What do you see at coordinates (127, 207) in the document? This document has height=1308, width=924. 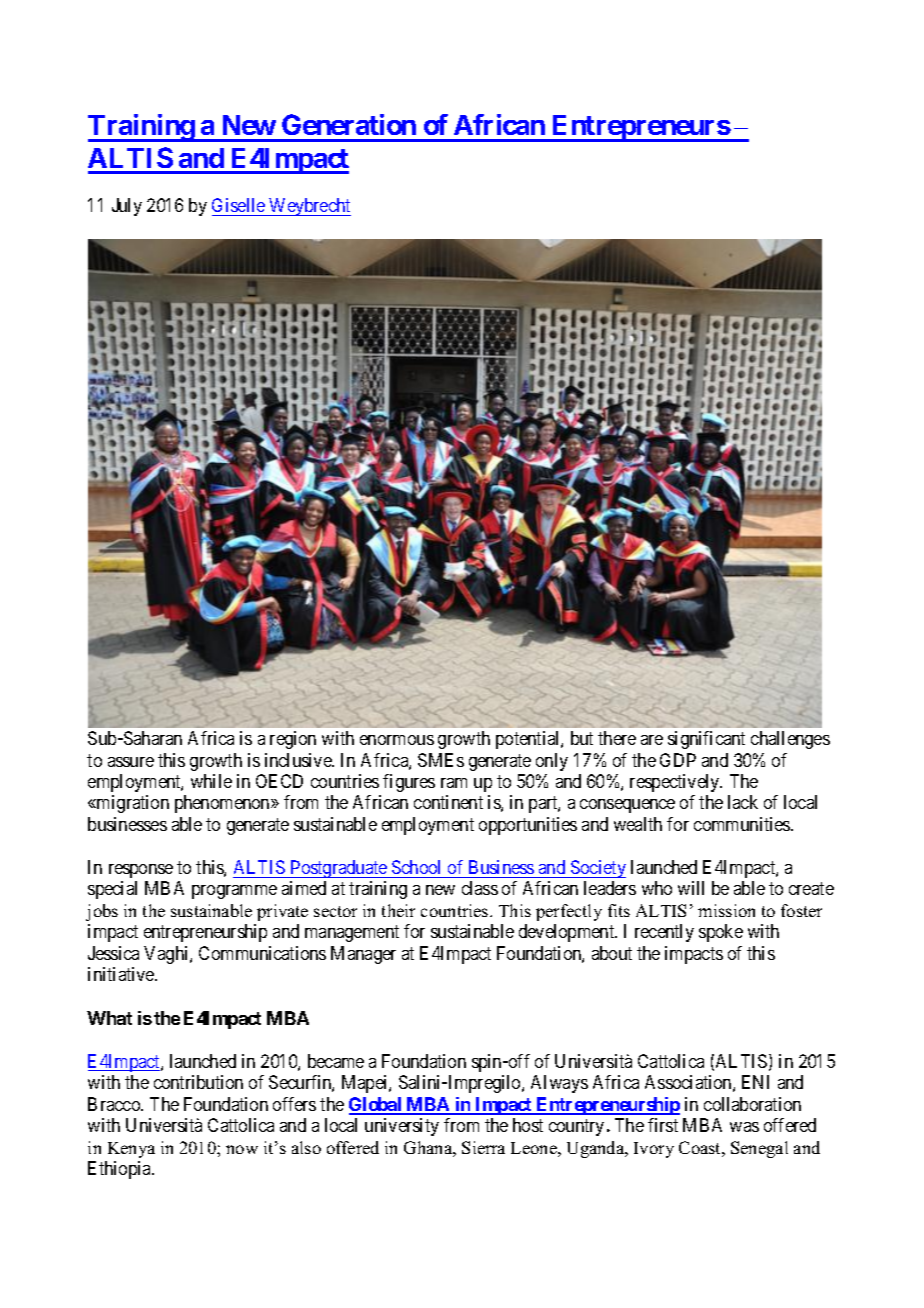 I see `July` at bounding box center [127, 207].
